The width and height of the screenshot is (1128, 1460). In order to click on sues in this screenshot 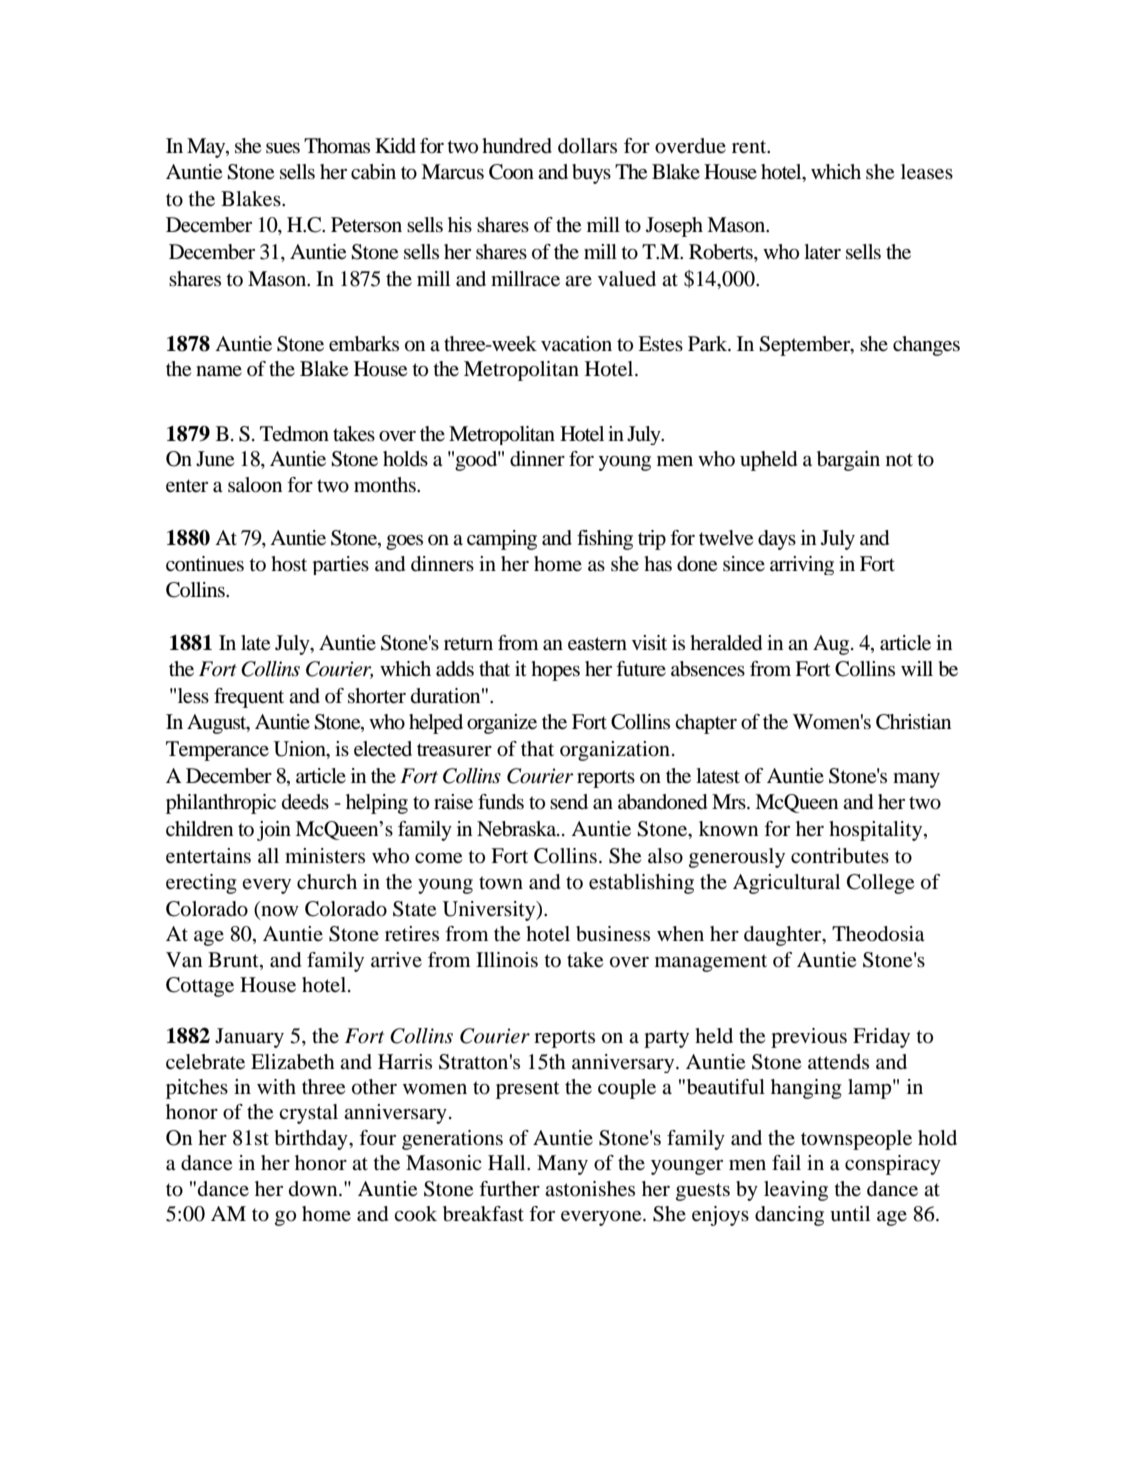, I will do `click(283, 148)`.
